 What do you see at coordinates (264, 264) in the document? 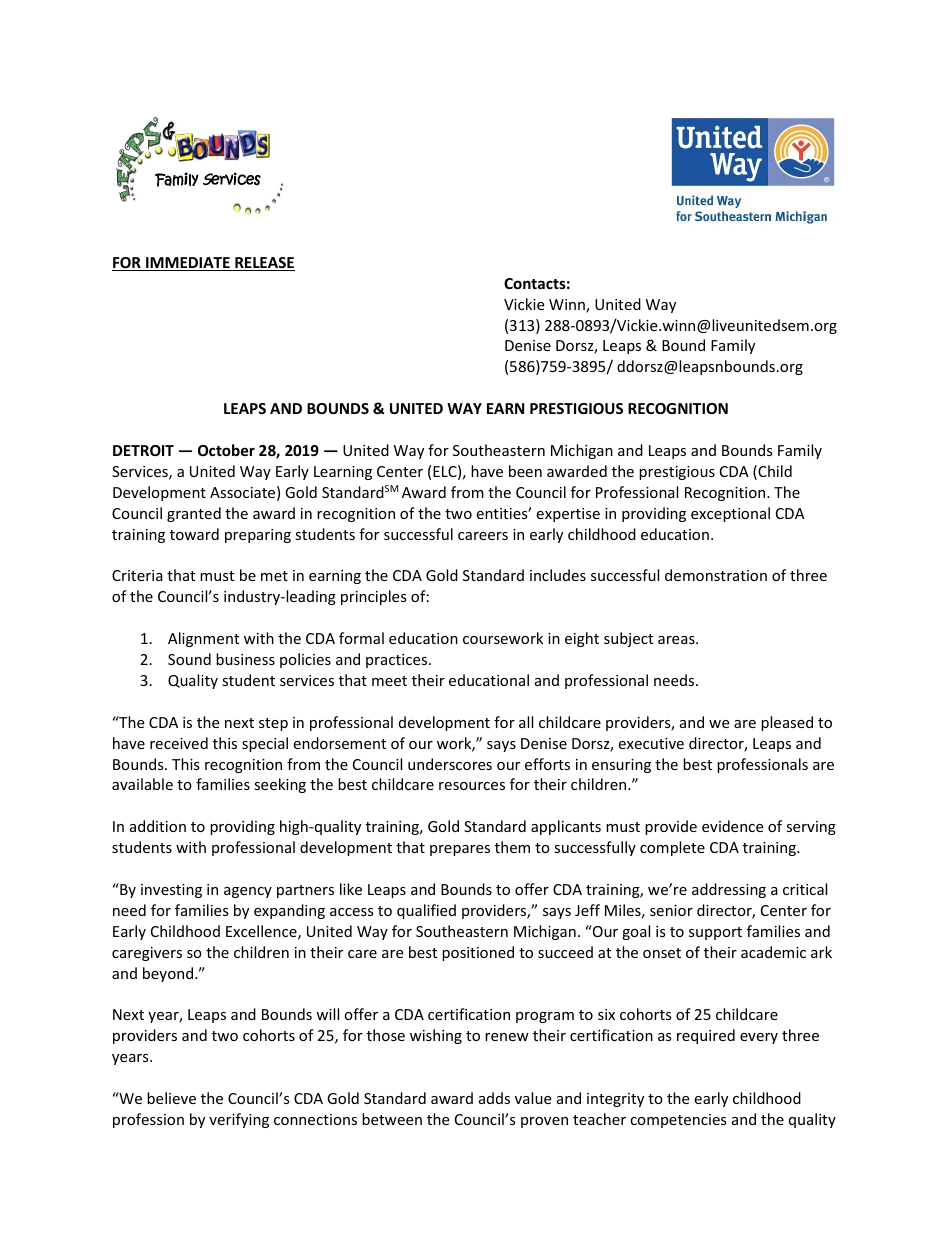
I see `RELEASE` at bounding box center [264, 264].
